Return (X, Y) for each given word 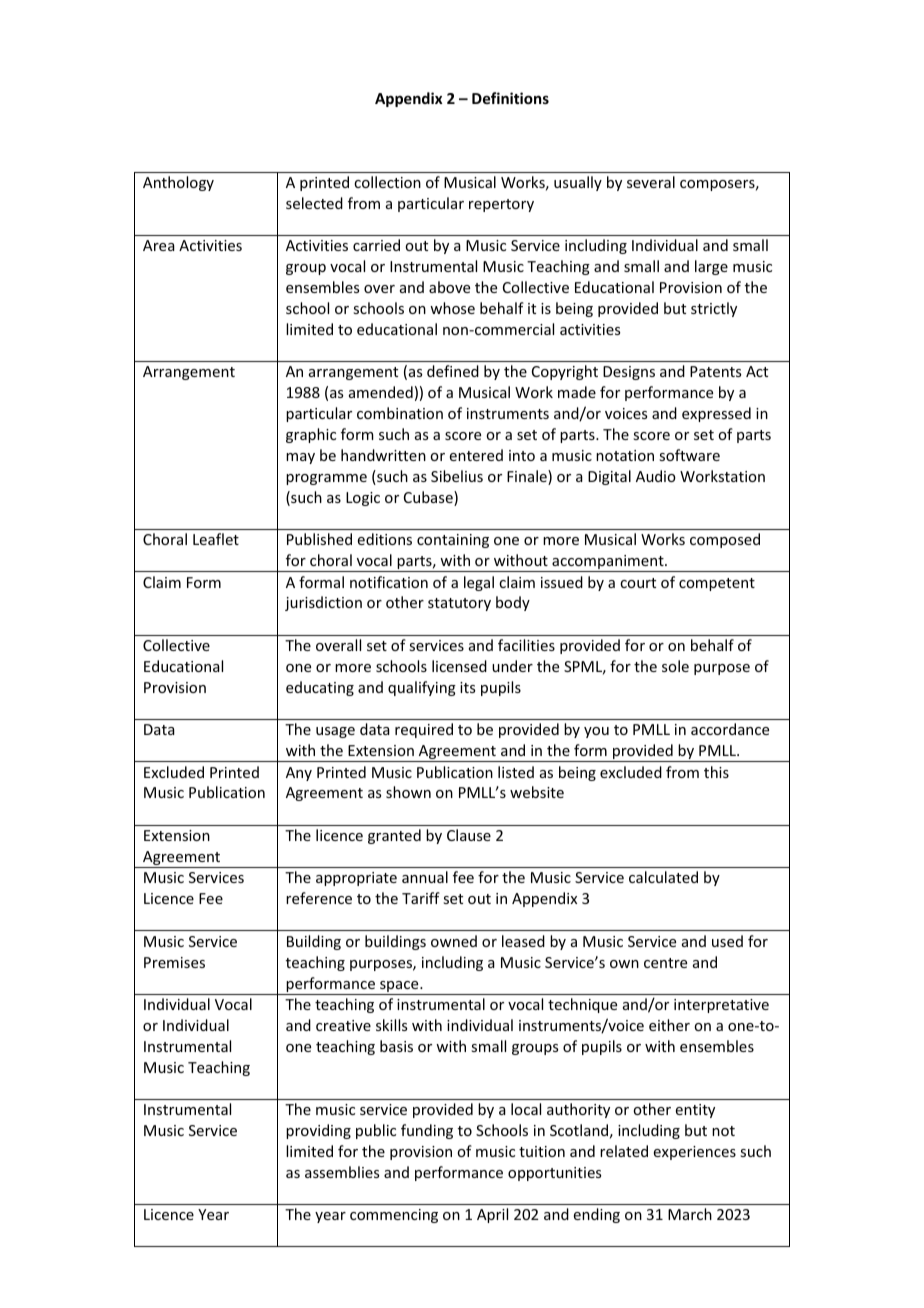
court (638, 583)
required (424, 730)
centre (665, 963)
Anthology (178, 183)
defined (453, 371)
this (716, 772)
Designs (629, 373)
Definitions (510, 98)
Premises (174, 962)
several (651, 182)
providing (318, 1131)
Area (159, 245)
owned (454, 941)
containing (453, 541)
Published (319, 539)
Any (299, 774)
